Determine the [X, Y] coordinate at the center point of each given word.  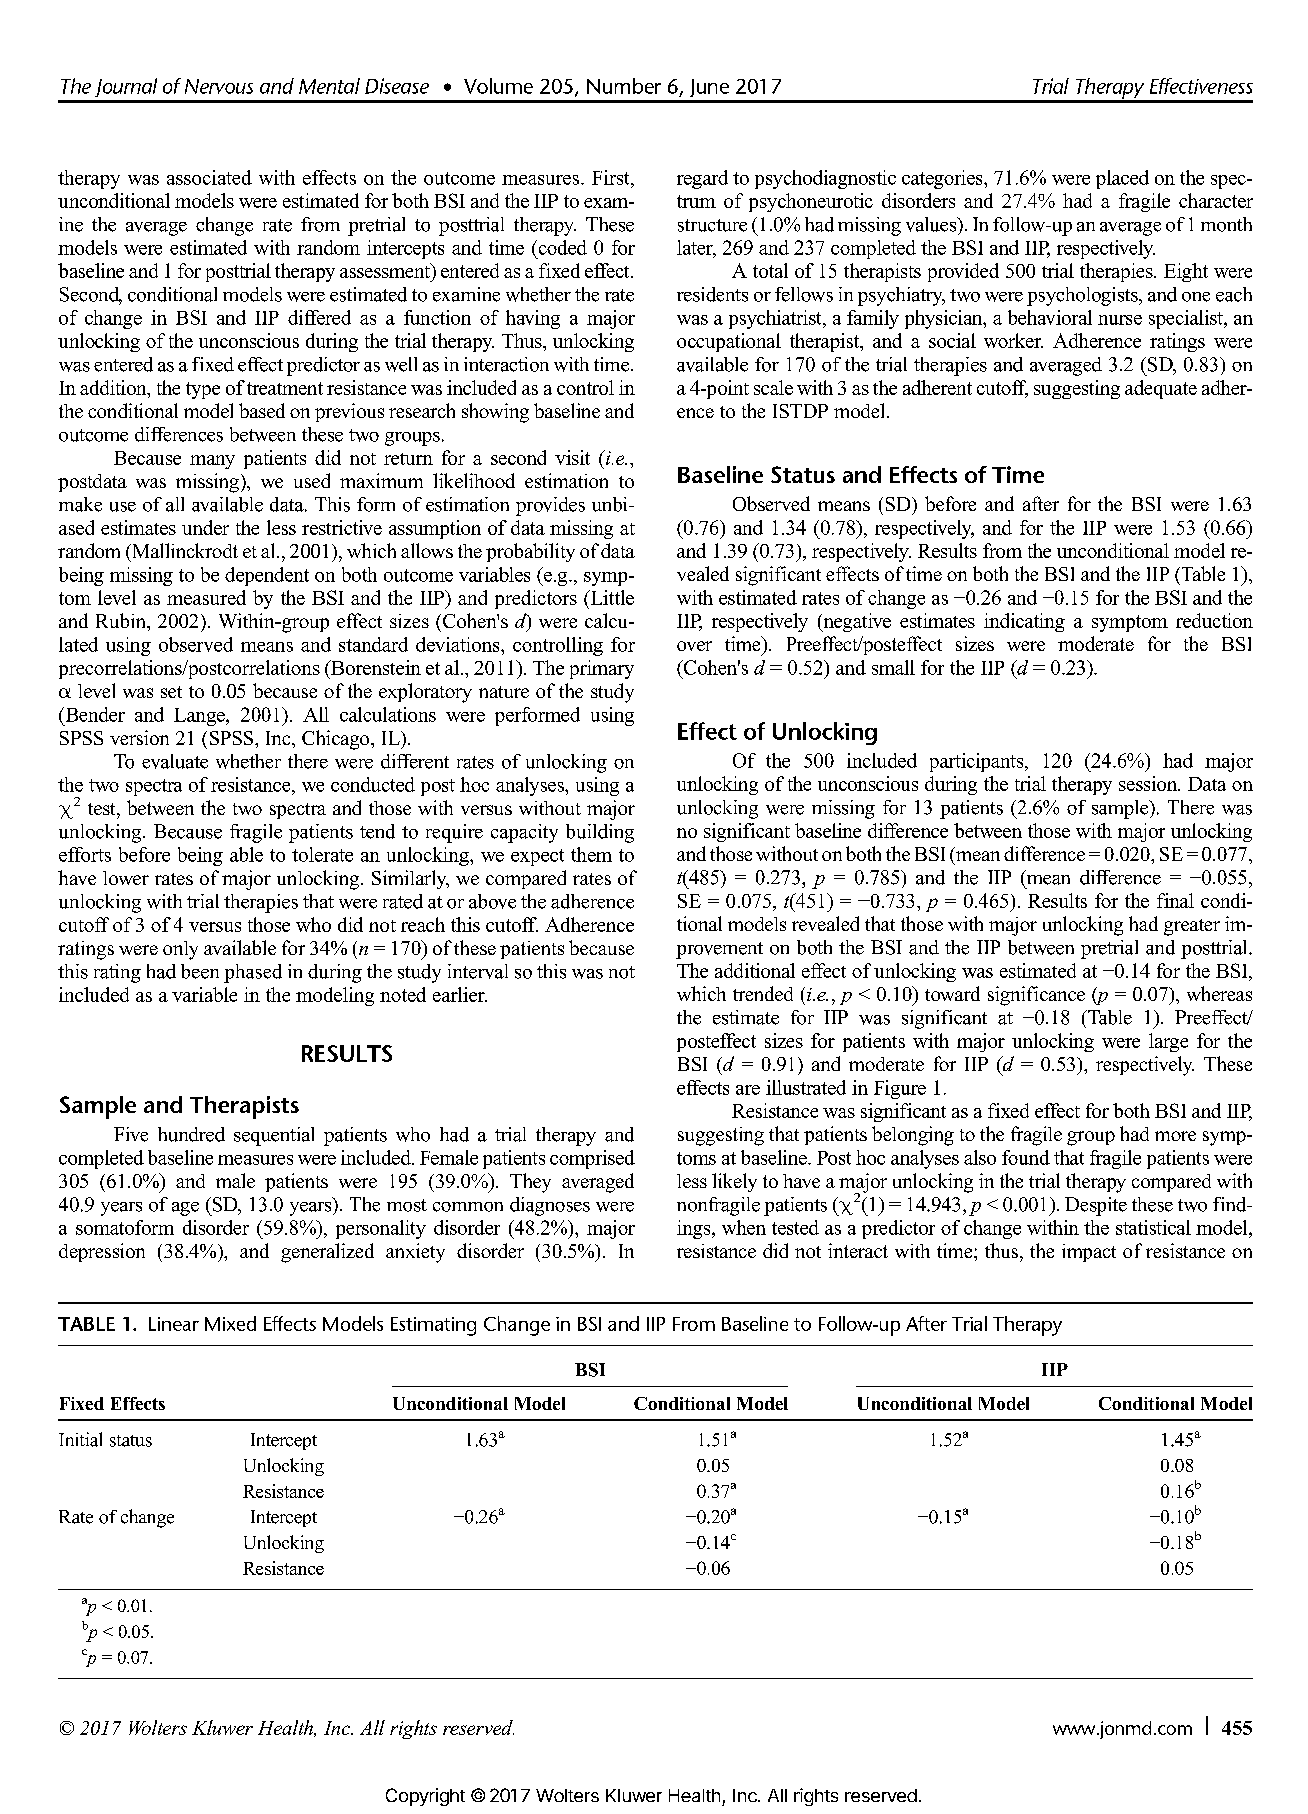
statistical [1153, 1227]
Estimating [433, 1326]
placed [1122, 179]
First [612, 177]
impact [1089, 1253]
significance [1036, 996]
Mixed [230, 1323]
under [205, 527]
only [180, 950]
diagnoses [550, 1206]
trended [763, 993]
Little [611, 597]
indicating [1024, 622]
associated [209, 177]
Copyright [425, 1797]
